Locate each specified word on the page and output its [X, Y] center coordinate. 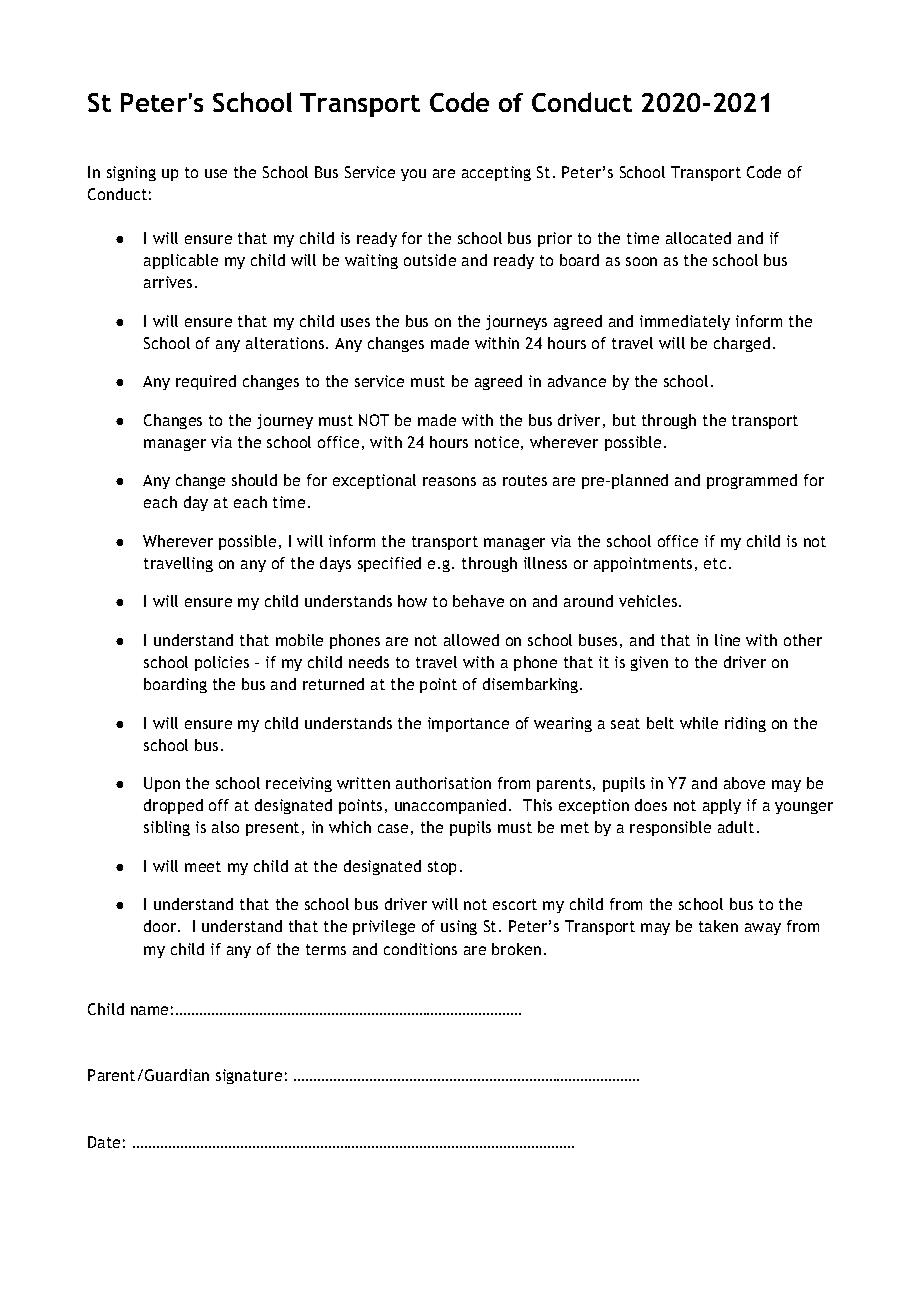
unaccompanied [450, 806]
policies [222, 663]
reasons [449, 481]
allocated [698, 238]
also [225, 827]
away [763, 929]
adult [736, 827]
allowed [471, 640]
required [206, 382]
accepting [496, 173]
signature [249, 1076]
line [727, 640]
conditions [420, 949]
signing [131, 173]
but [624, 420]
